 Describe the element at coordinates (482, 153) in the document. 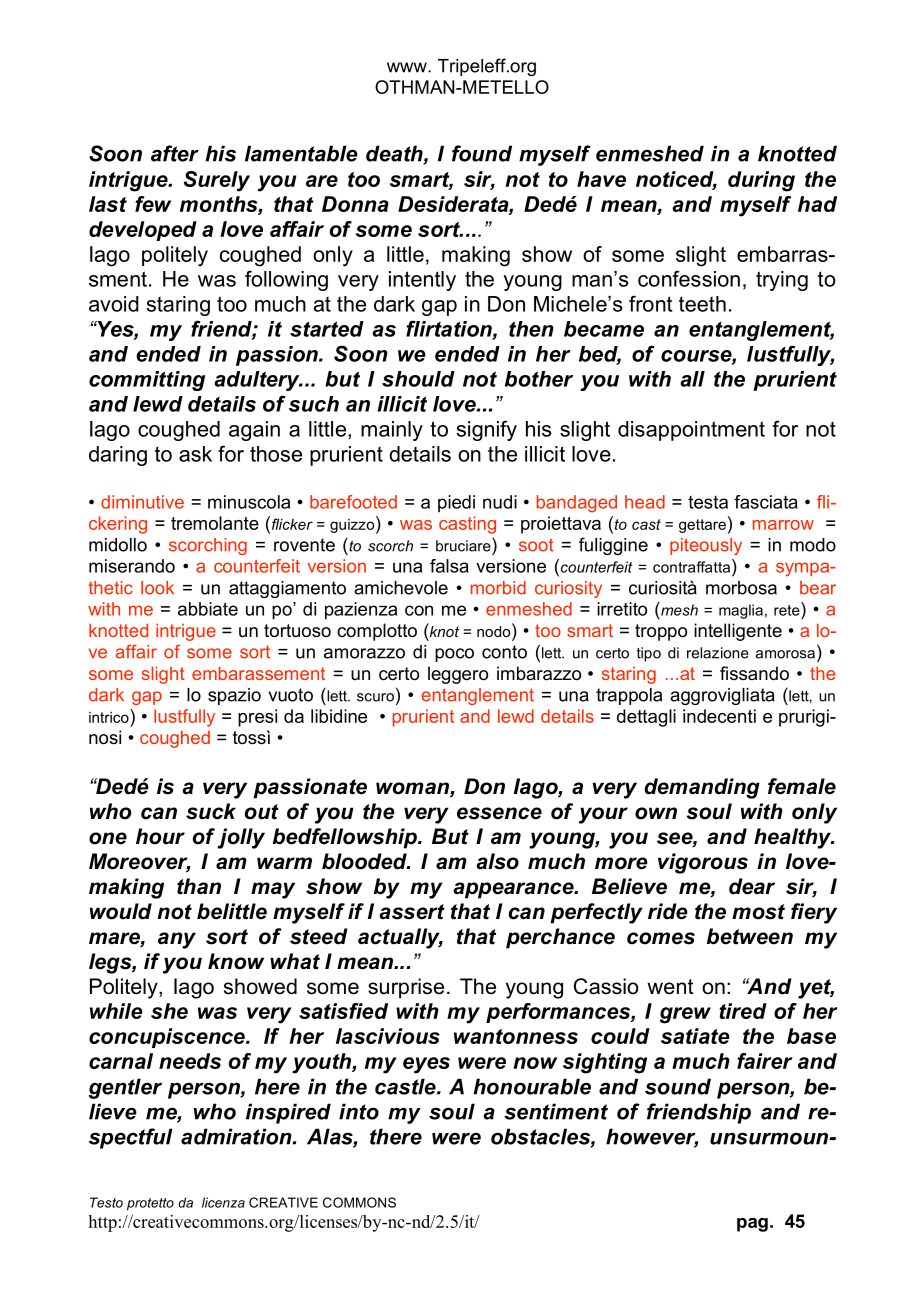

I see `found` at that location.
